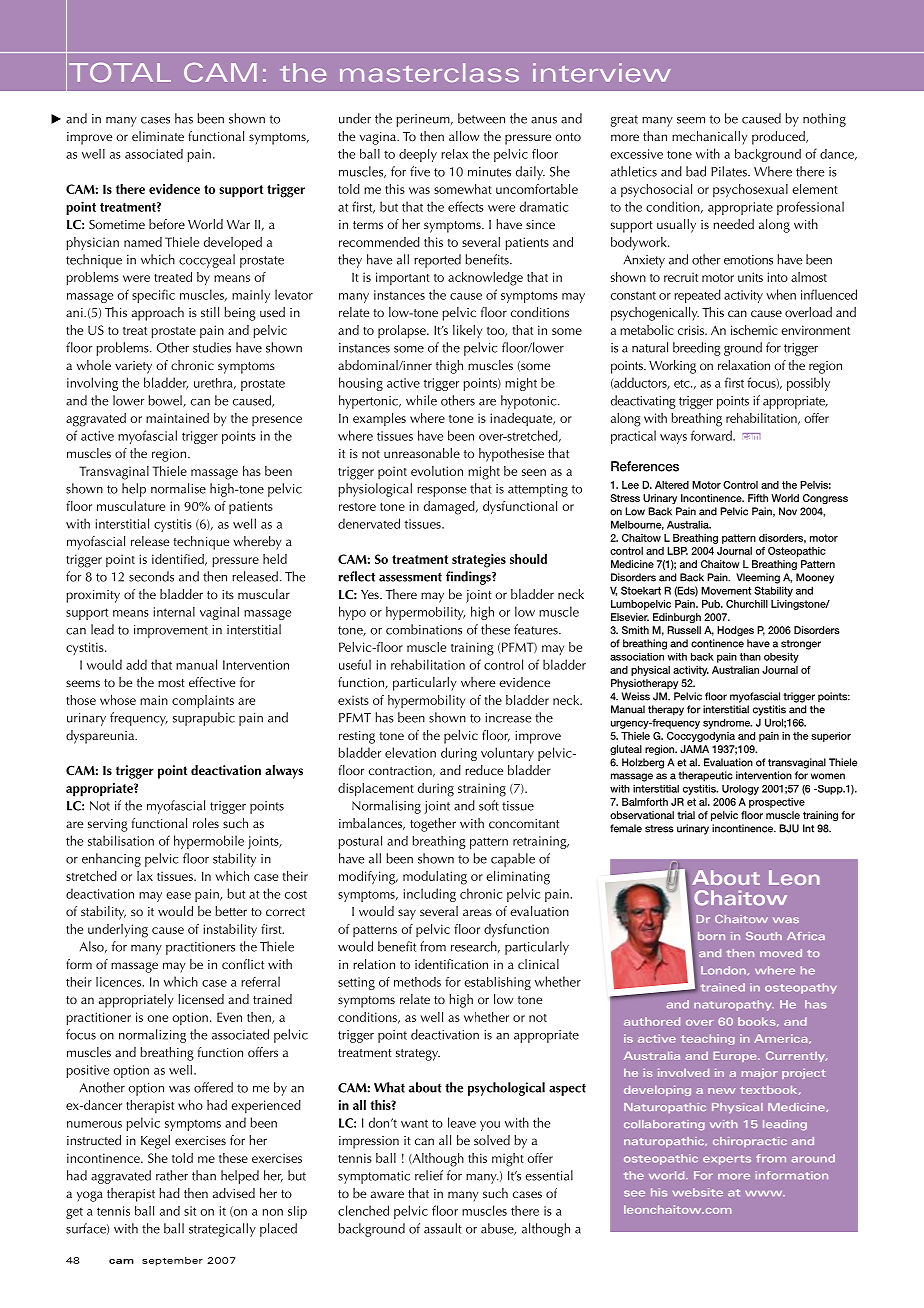 This page has width=924, height=1308. I want to click on South, so click(764, 936).
